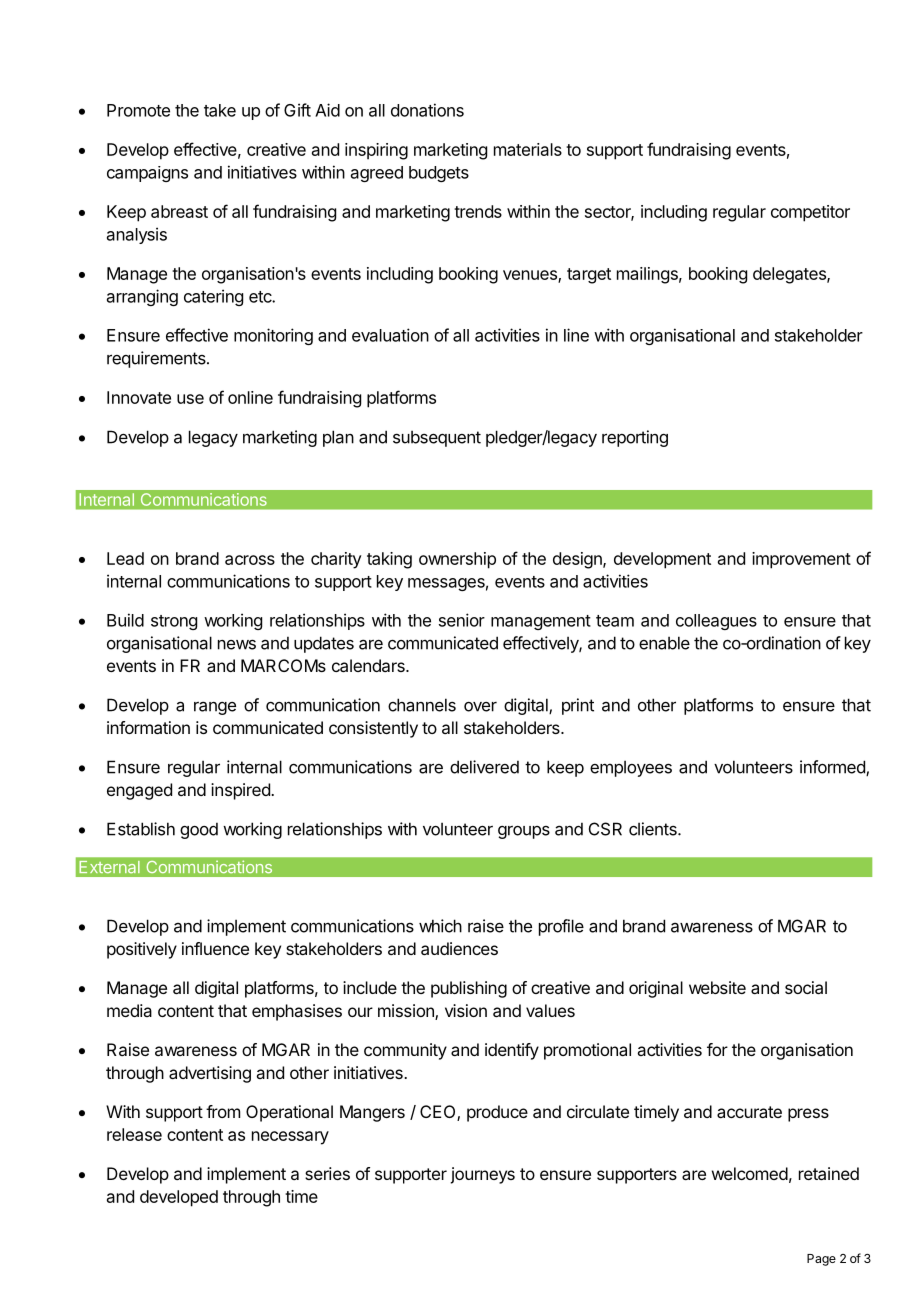 This page has width=924, height=1309. What do you see at coordinates (199, 830) in the page?
I see `good` at bounding box center [199, 830].
